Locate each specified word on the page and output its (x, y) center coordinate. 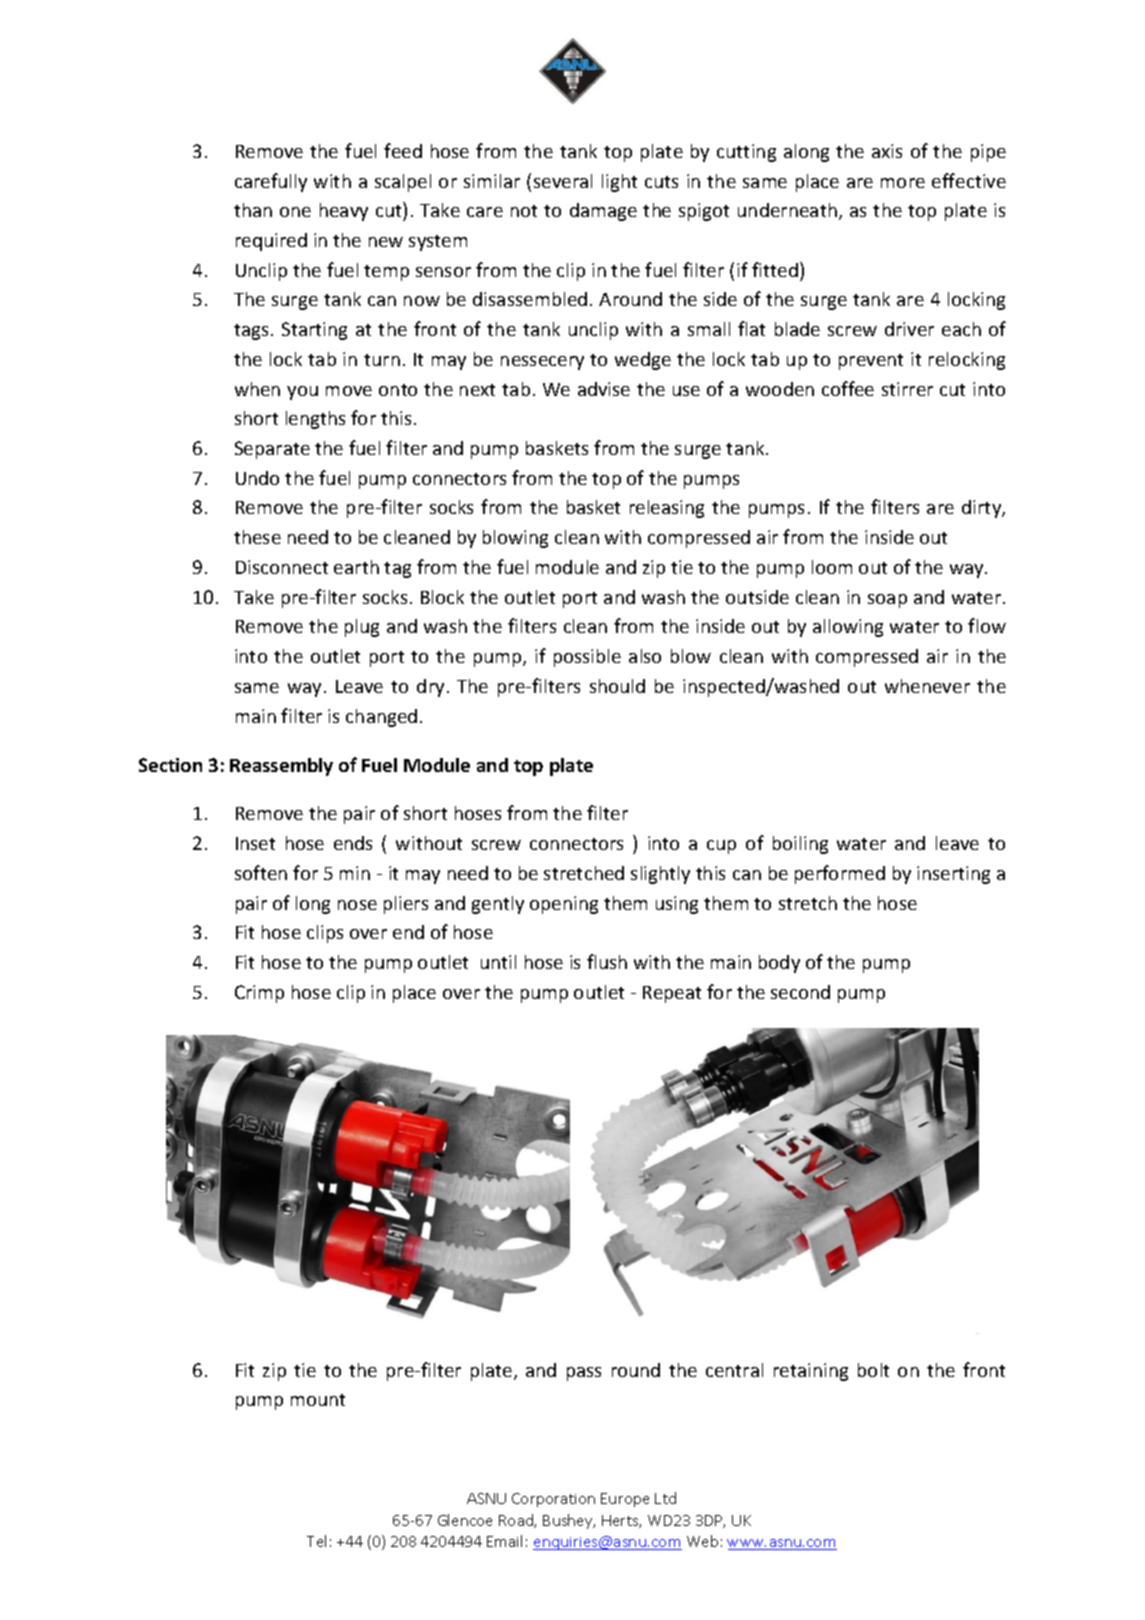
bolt (873, 1370)
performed (840, 874)
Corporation (553, 1500)
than (253, 210)
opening (564, 905)
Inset (255, 843)
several (563, 181)
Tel (316, 1541)
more (903, 183)
